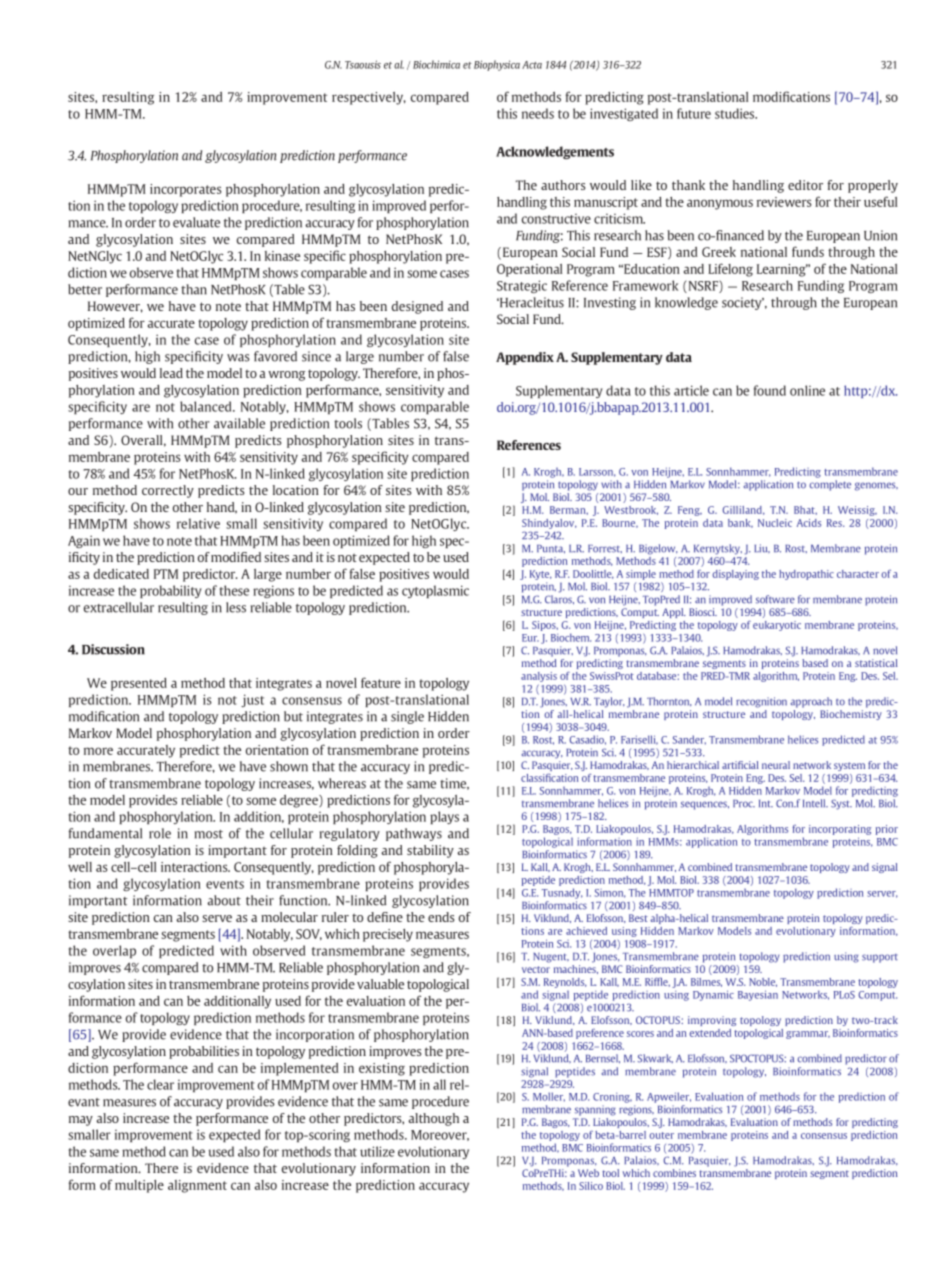  What do you see at coordinates (736, 113) in the screenshot?
I see `studies` at bounding box center [736, 113].
